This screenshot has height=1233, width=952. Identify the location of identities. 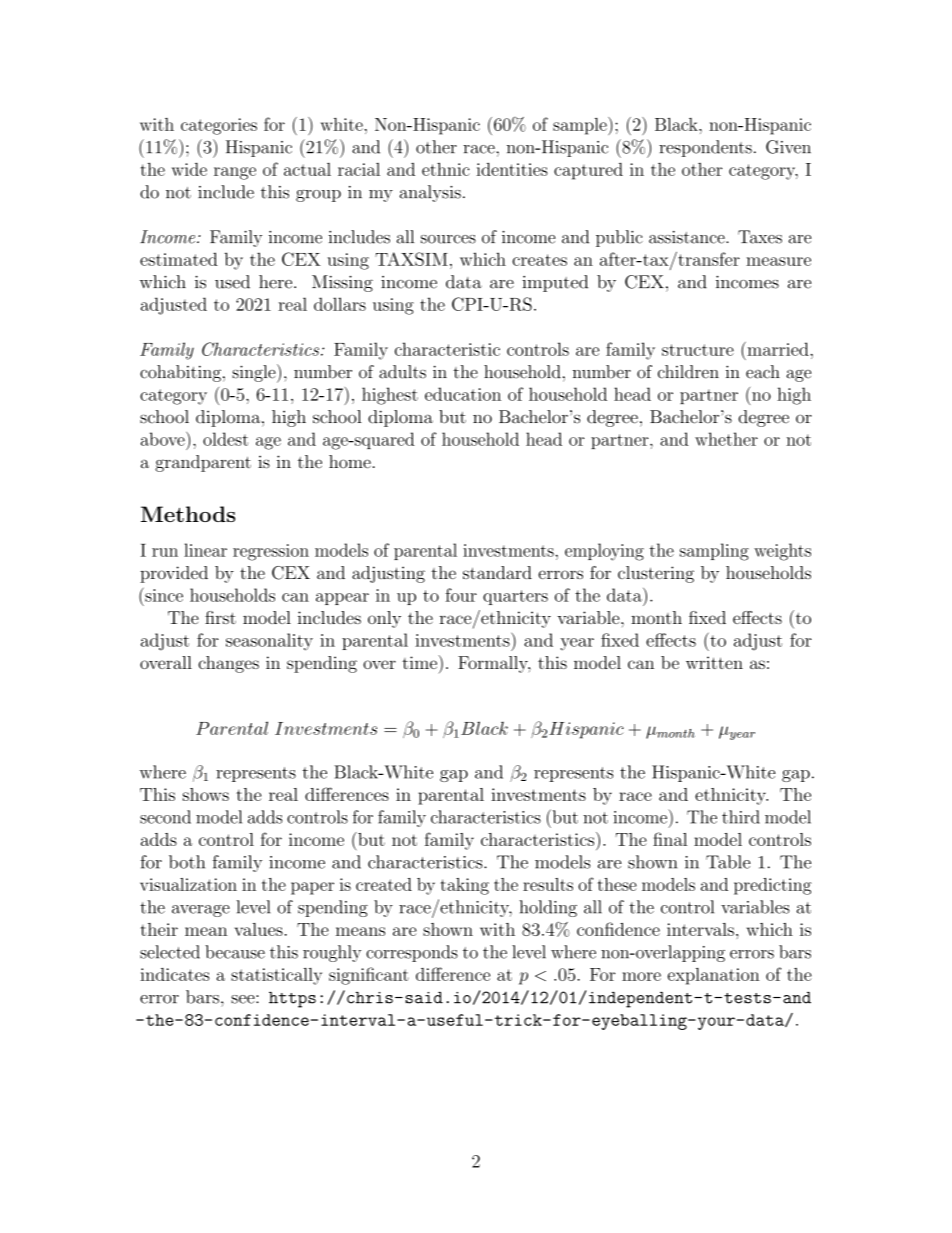
(512, 169).
